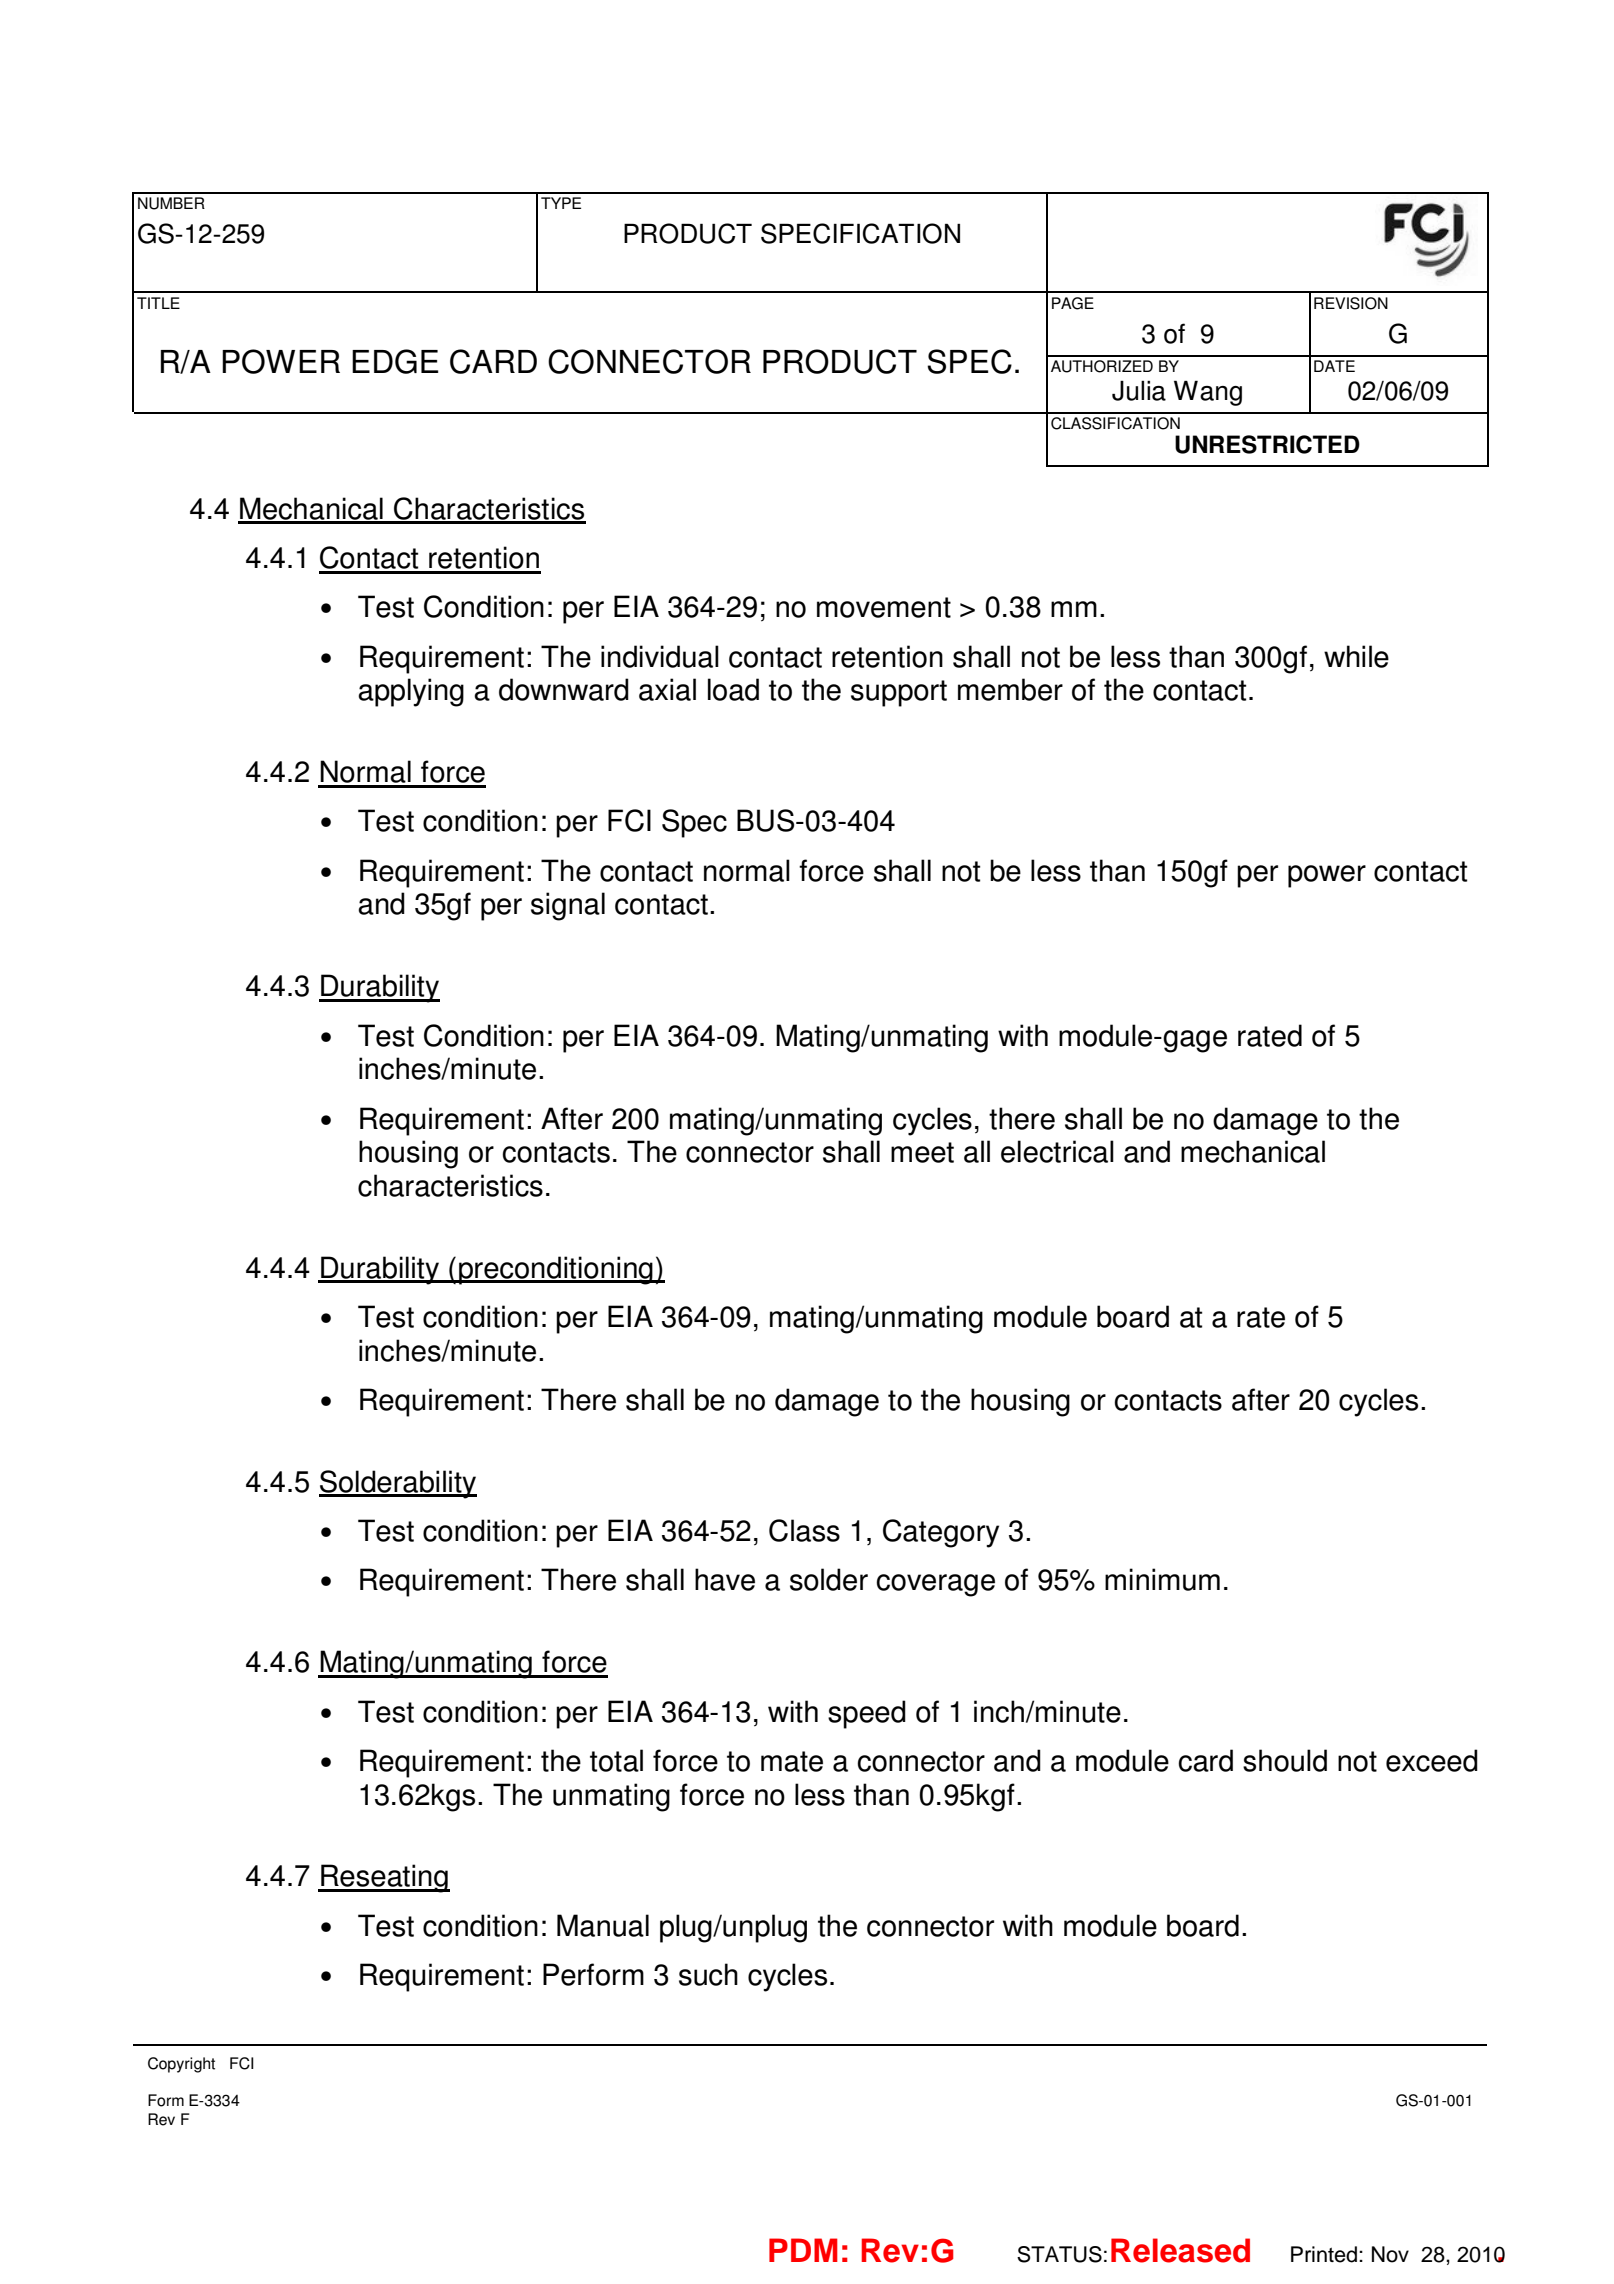  What do you see at coordinates (803, 2250) in the image?
I see `PDM` at bounding box center [803, 2250].
